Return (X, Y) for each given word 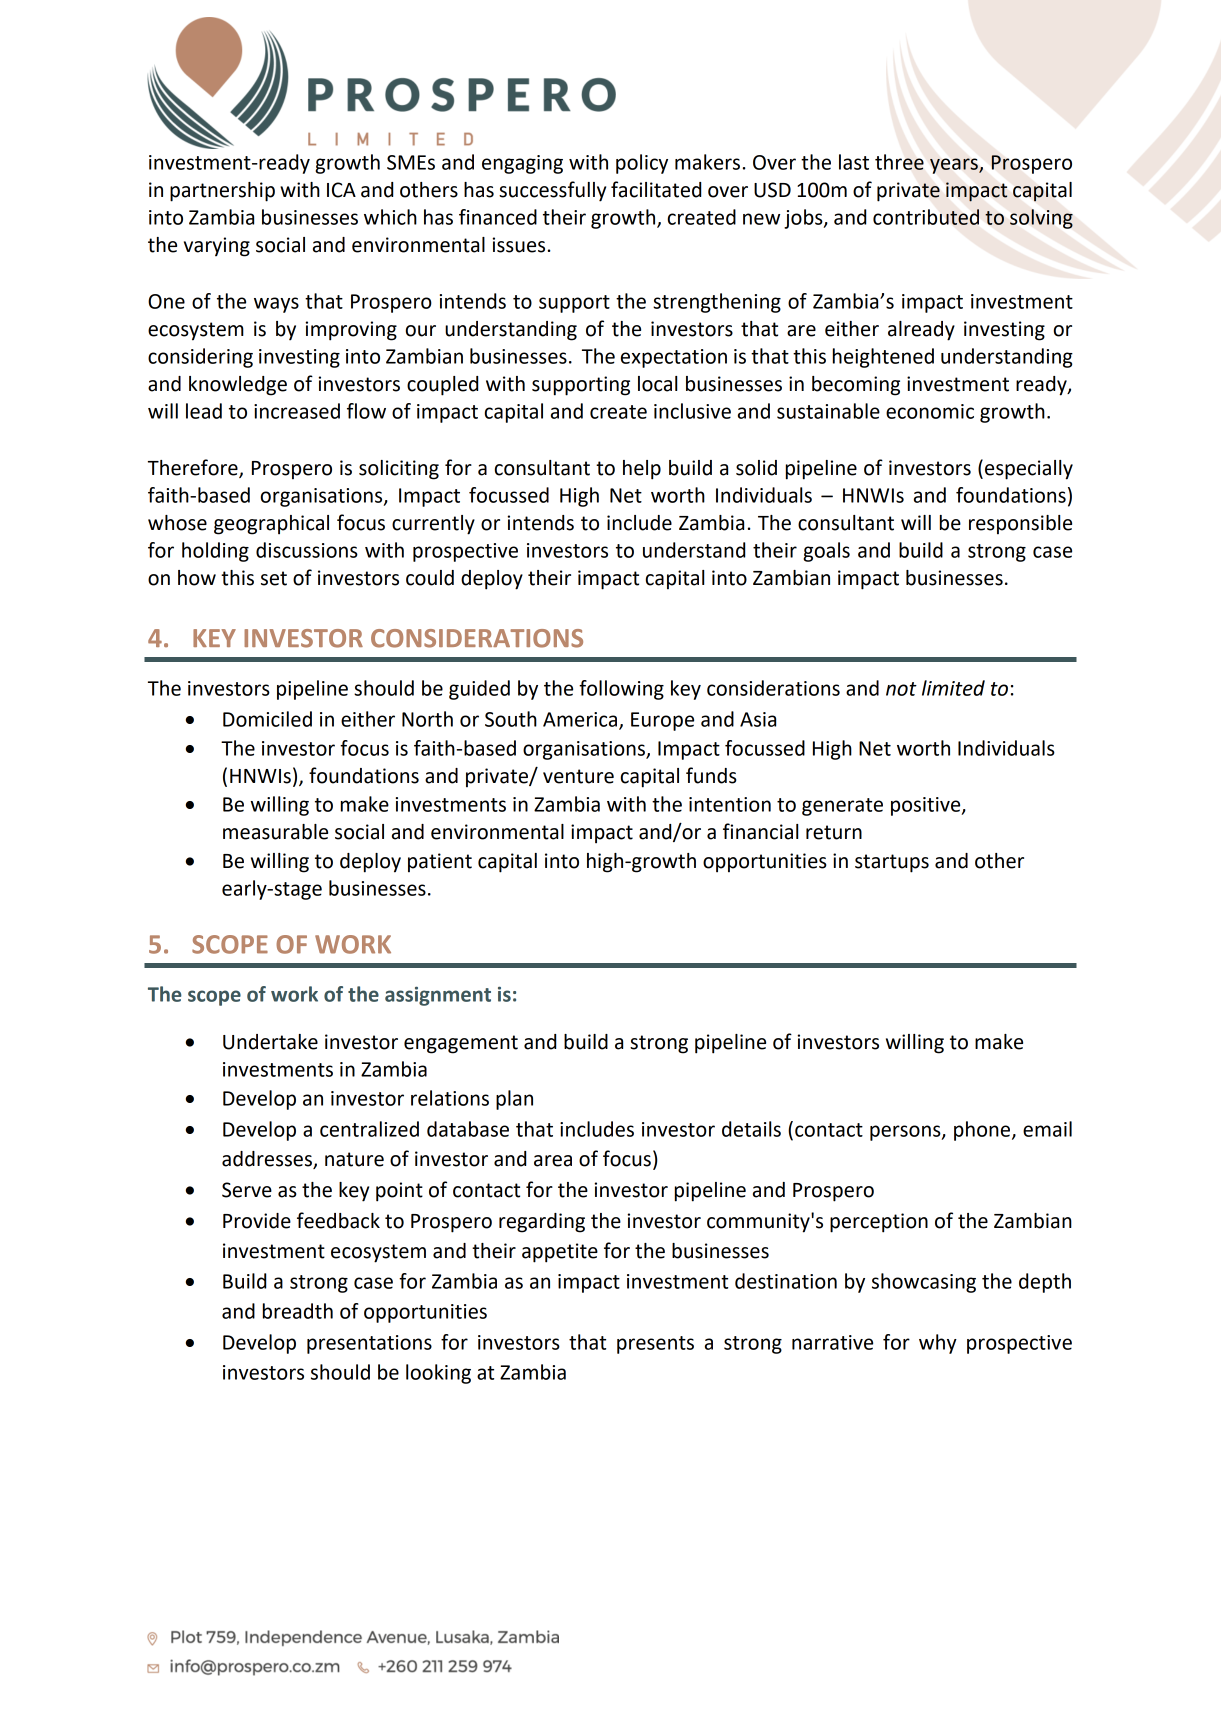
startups (892, 863)
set (274, 578)
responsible (1020, 524)
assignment (438, 996)
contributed (926, 217)
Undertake (270, 1042)
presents (655, 1345)
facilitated (656, 189)
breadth (298, 1311)
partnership (222, 192)
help (642, 470)
